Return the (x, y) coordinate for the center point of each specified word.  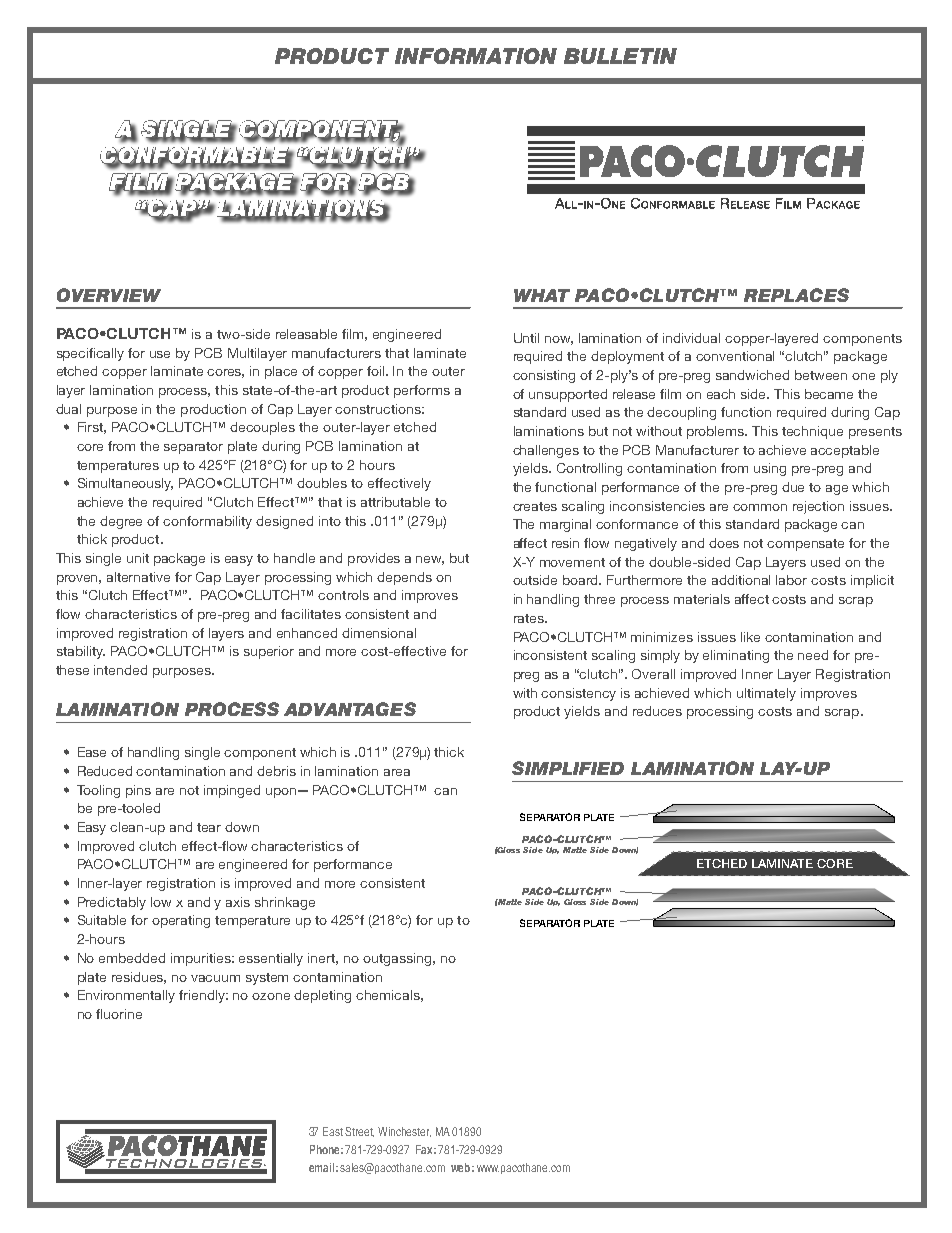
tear (209, 827)
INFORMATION (476, 56)
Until (526, 338)
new (430, 560)
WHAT (542, 295)
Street (359, 1132)
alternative (138, 577)
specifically (90, 354)
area (397, 772)
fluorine (119, 1014)
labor (791, 580)
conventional (735, 356)
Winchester (404, 1132)
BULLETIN (620, 56)
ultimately (766, 694)
